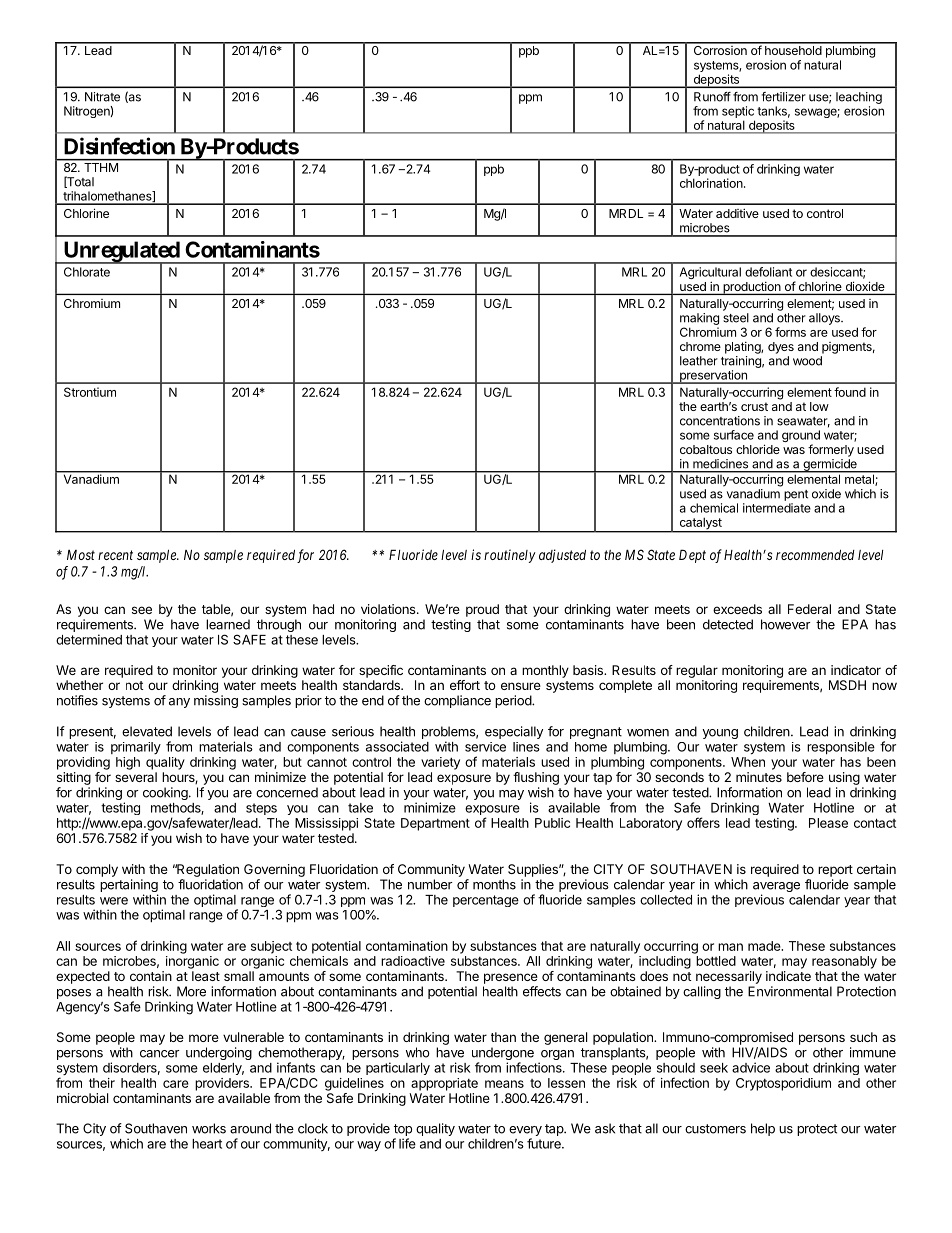 This page has width=952, height=1233. Describe the element at coordinates (179, 703) in the page. I see `any` at that location.
